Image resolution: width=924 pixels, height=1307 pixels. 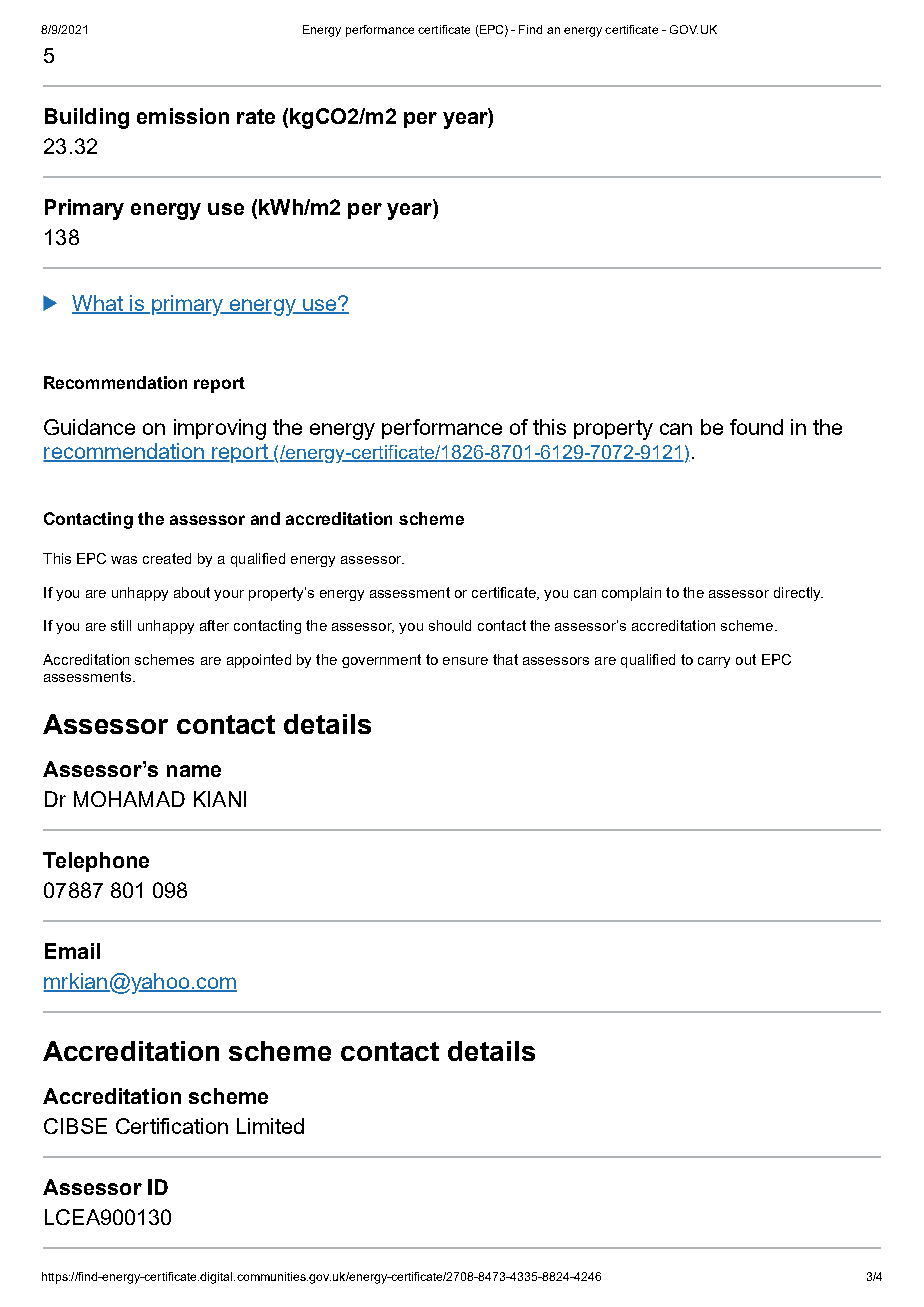 What do you see at coordinates (172, 1126) in the screenshot?
I see `Certification` at bounding box center [172, 1126].
